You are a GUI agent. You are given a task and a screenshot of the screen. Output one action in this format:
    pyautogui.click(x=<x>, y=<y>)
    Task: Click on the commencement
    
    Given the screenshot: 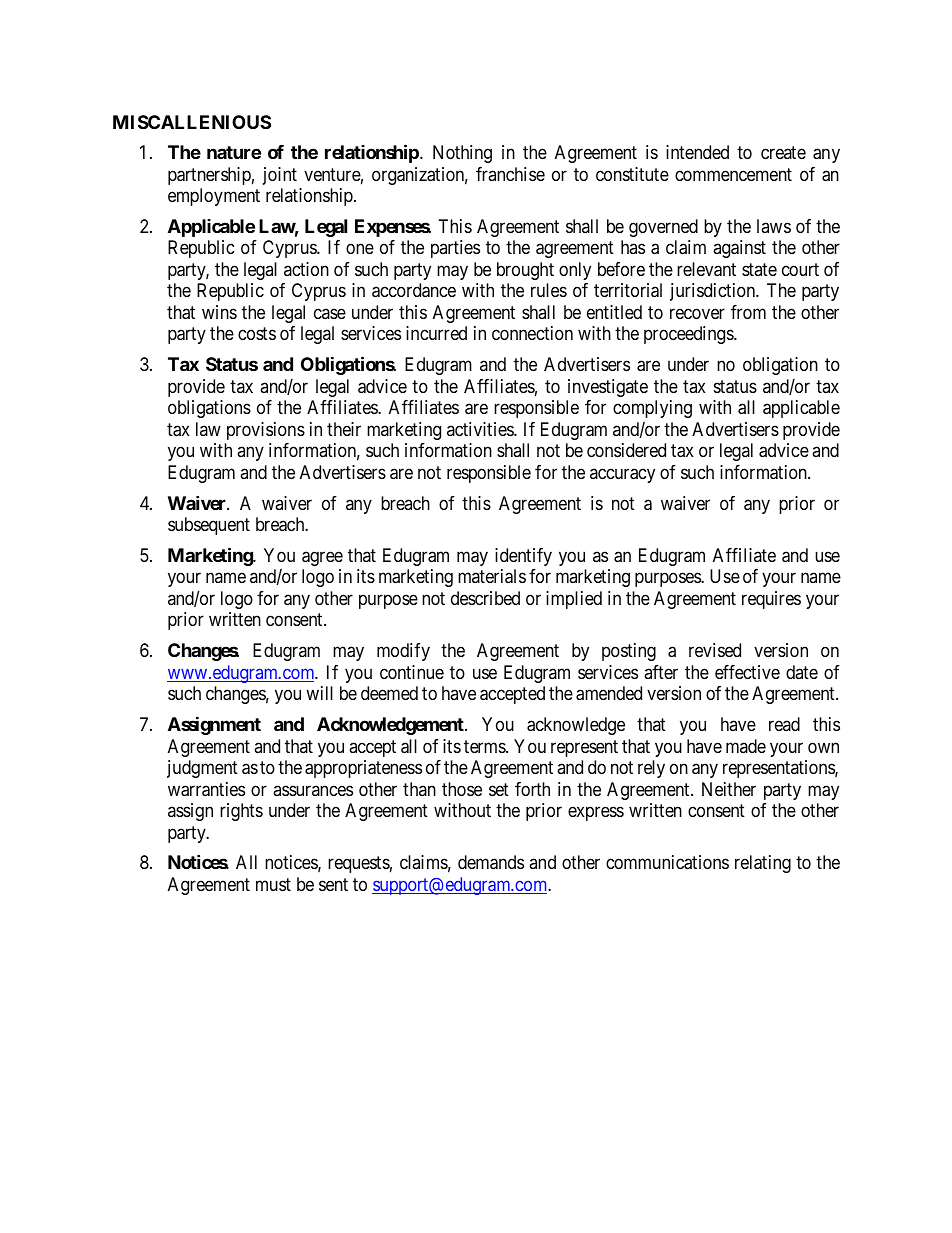 What is the action you would take?
    pyautogui.click(x=733, y=174)
